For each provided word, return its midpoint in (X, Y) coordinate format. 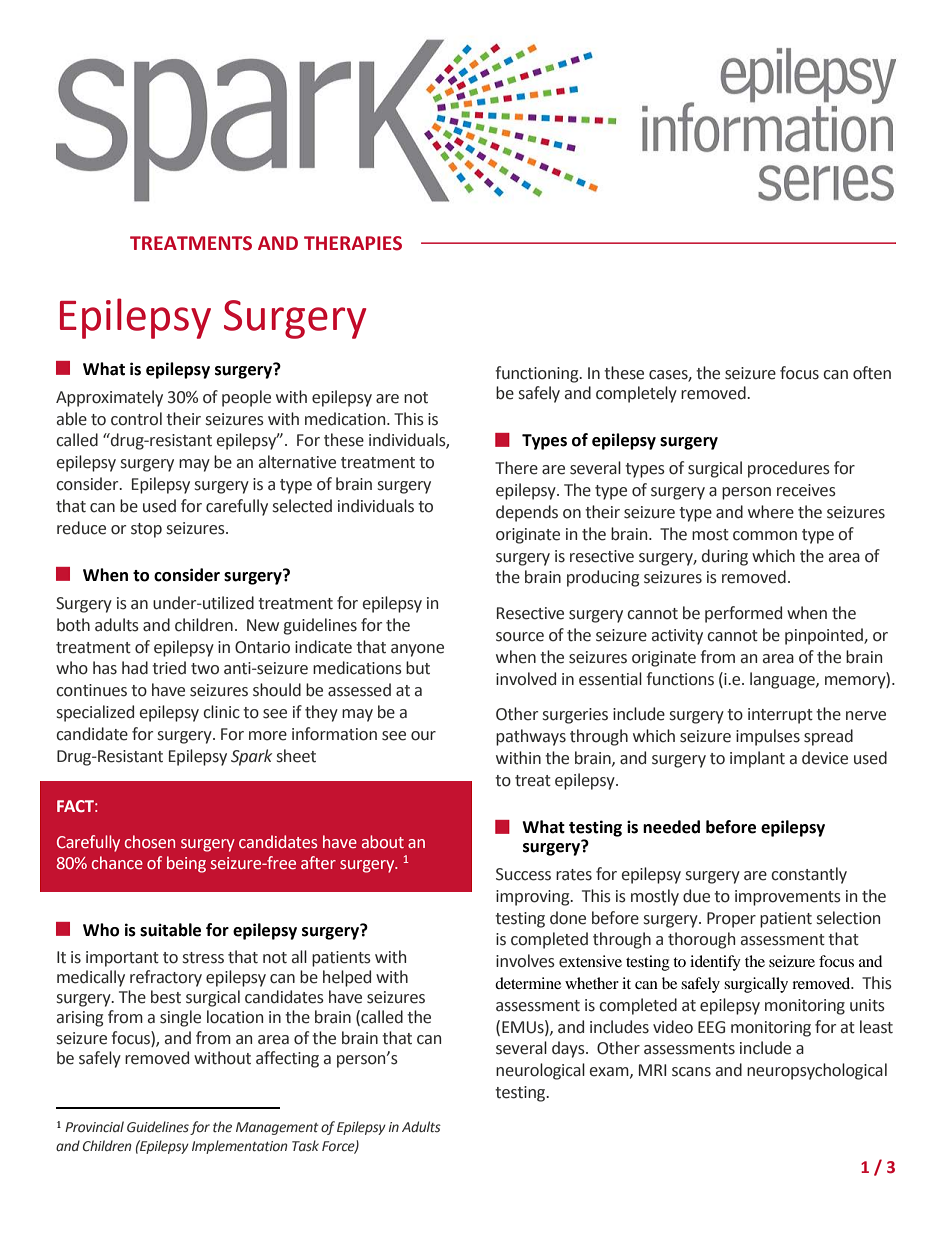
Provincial (94, 1126)
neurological (540, 1071)
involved (526, 679)
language (783, 680)
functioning (538, 374)
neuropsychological (817, 1071)
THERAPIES (353, 243)
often (872, 373)
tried (169, 668)
